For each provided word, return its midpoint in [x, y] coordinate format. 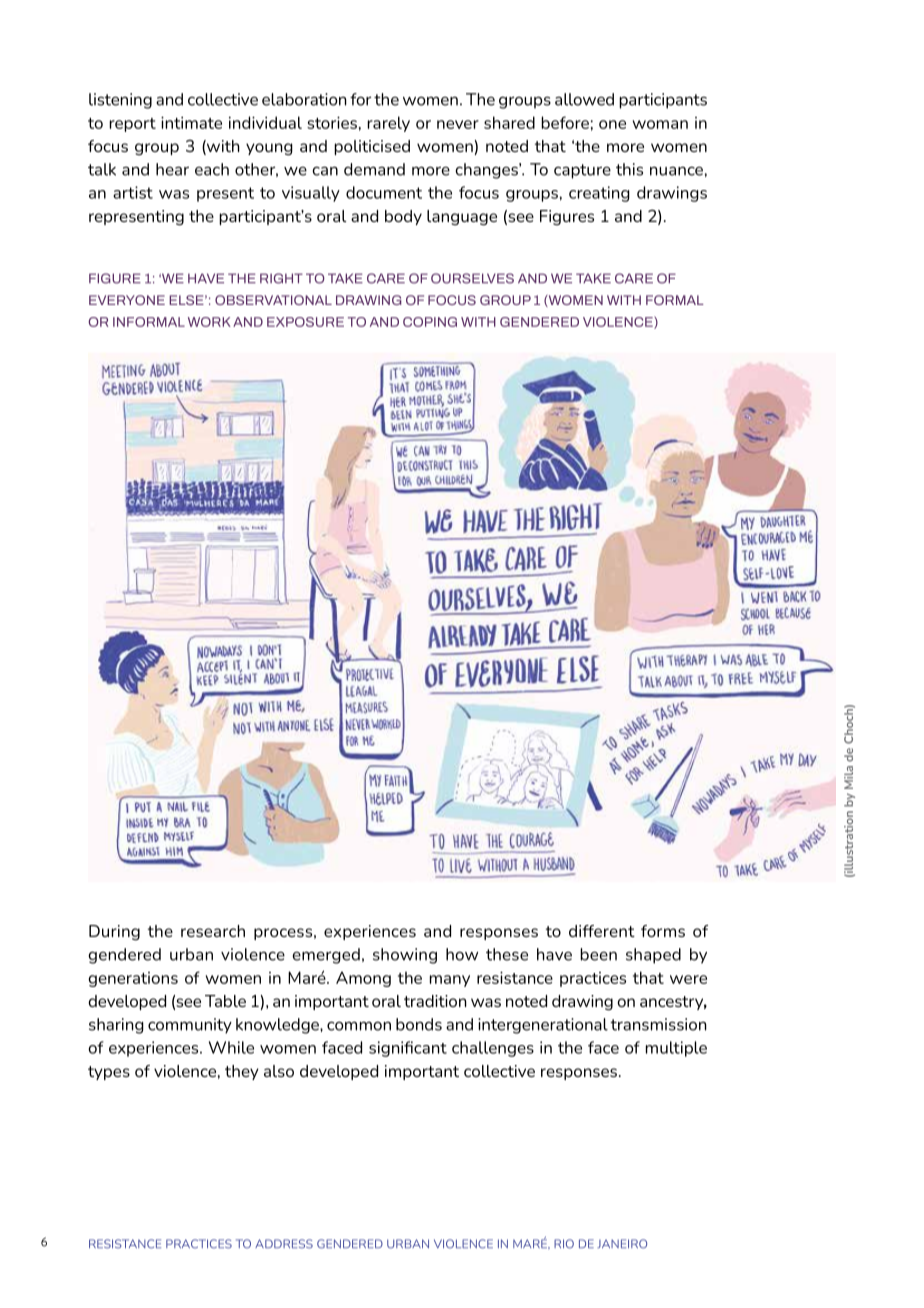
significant [408, 1049]
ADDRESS [284, 1244]
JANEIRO [622, 1244]
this [629, 169]
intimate [191, 122]
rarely [388, 124]
